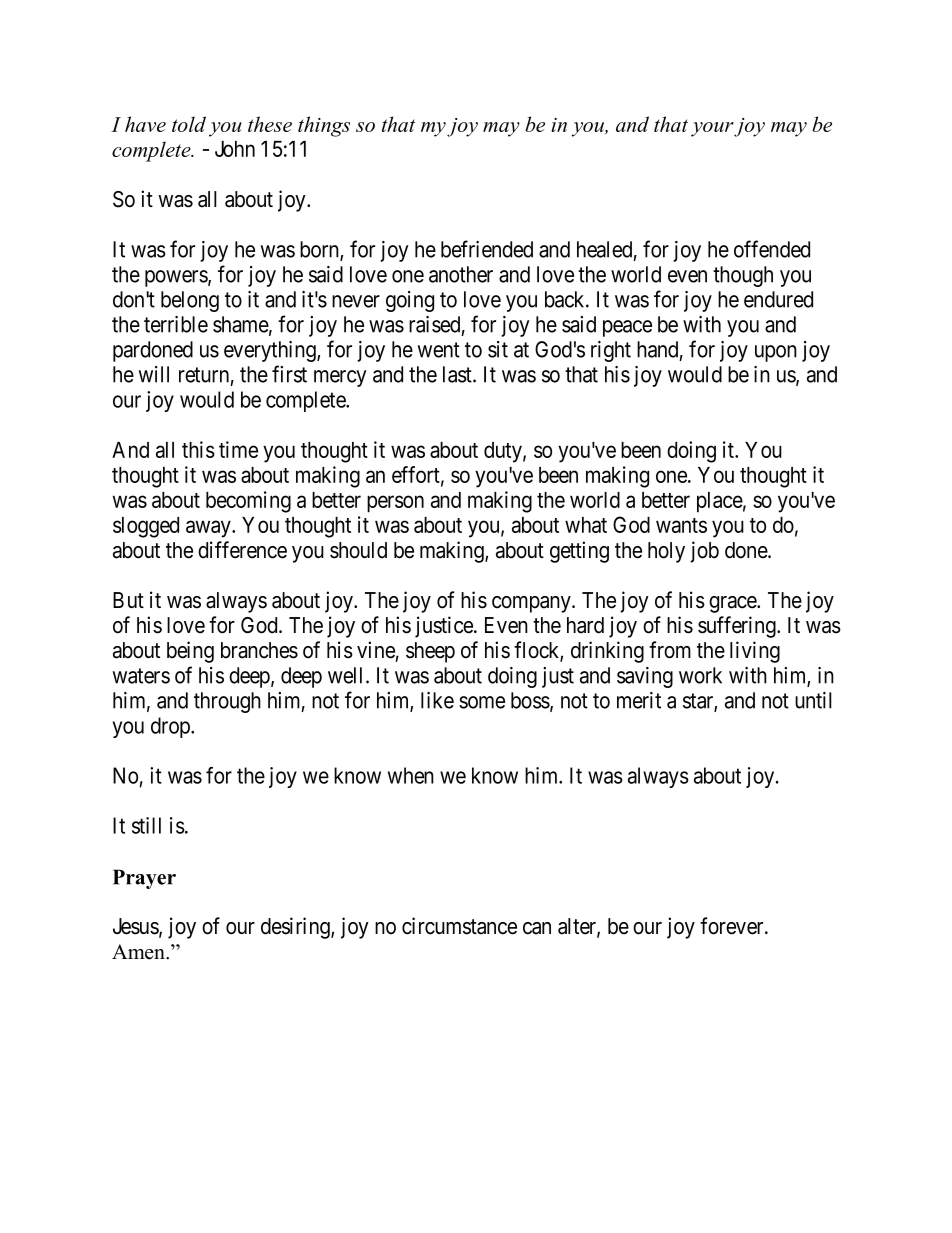  Describe the element at coordinates (778, 299) in the image. I see `endured` at that location.
